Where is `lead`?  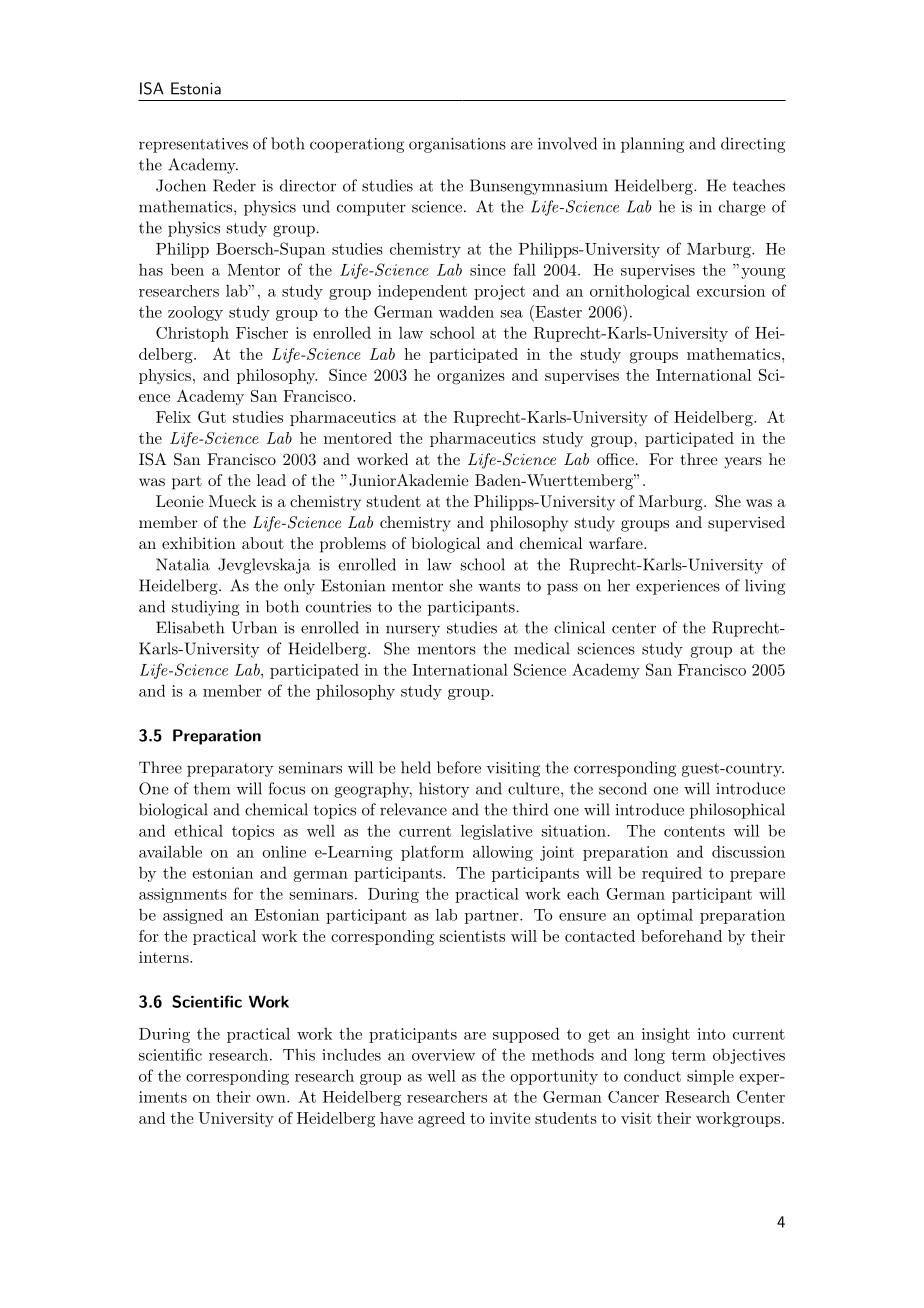
lead is located at coordinates (271, 480).
